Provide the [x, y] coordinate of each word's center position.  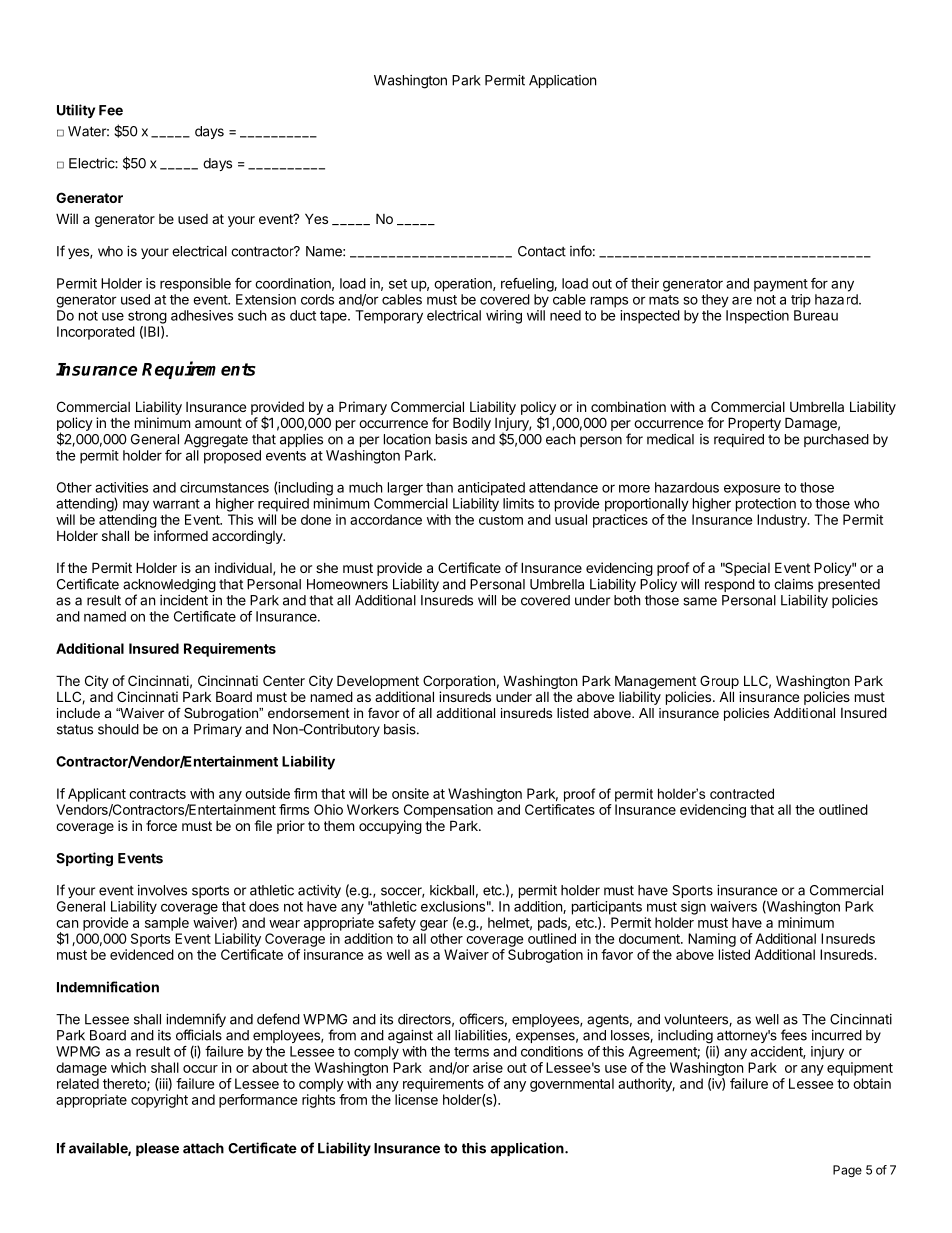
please [157, 1149]
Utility [76, 111]
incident [184, 600]
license [416, 1099]
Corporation [459, 682]
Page [847, 1171]
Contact [542, 251]
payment [781, 285]
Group [719, 682]
